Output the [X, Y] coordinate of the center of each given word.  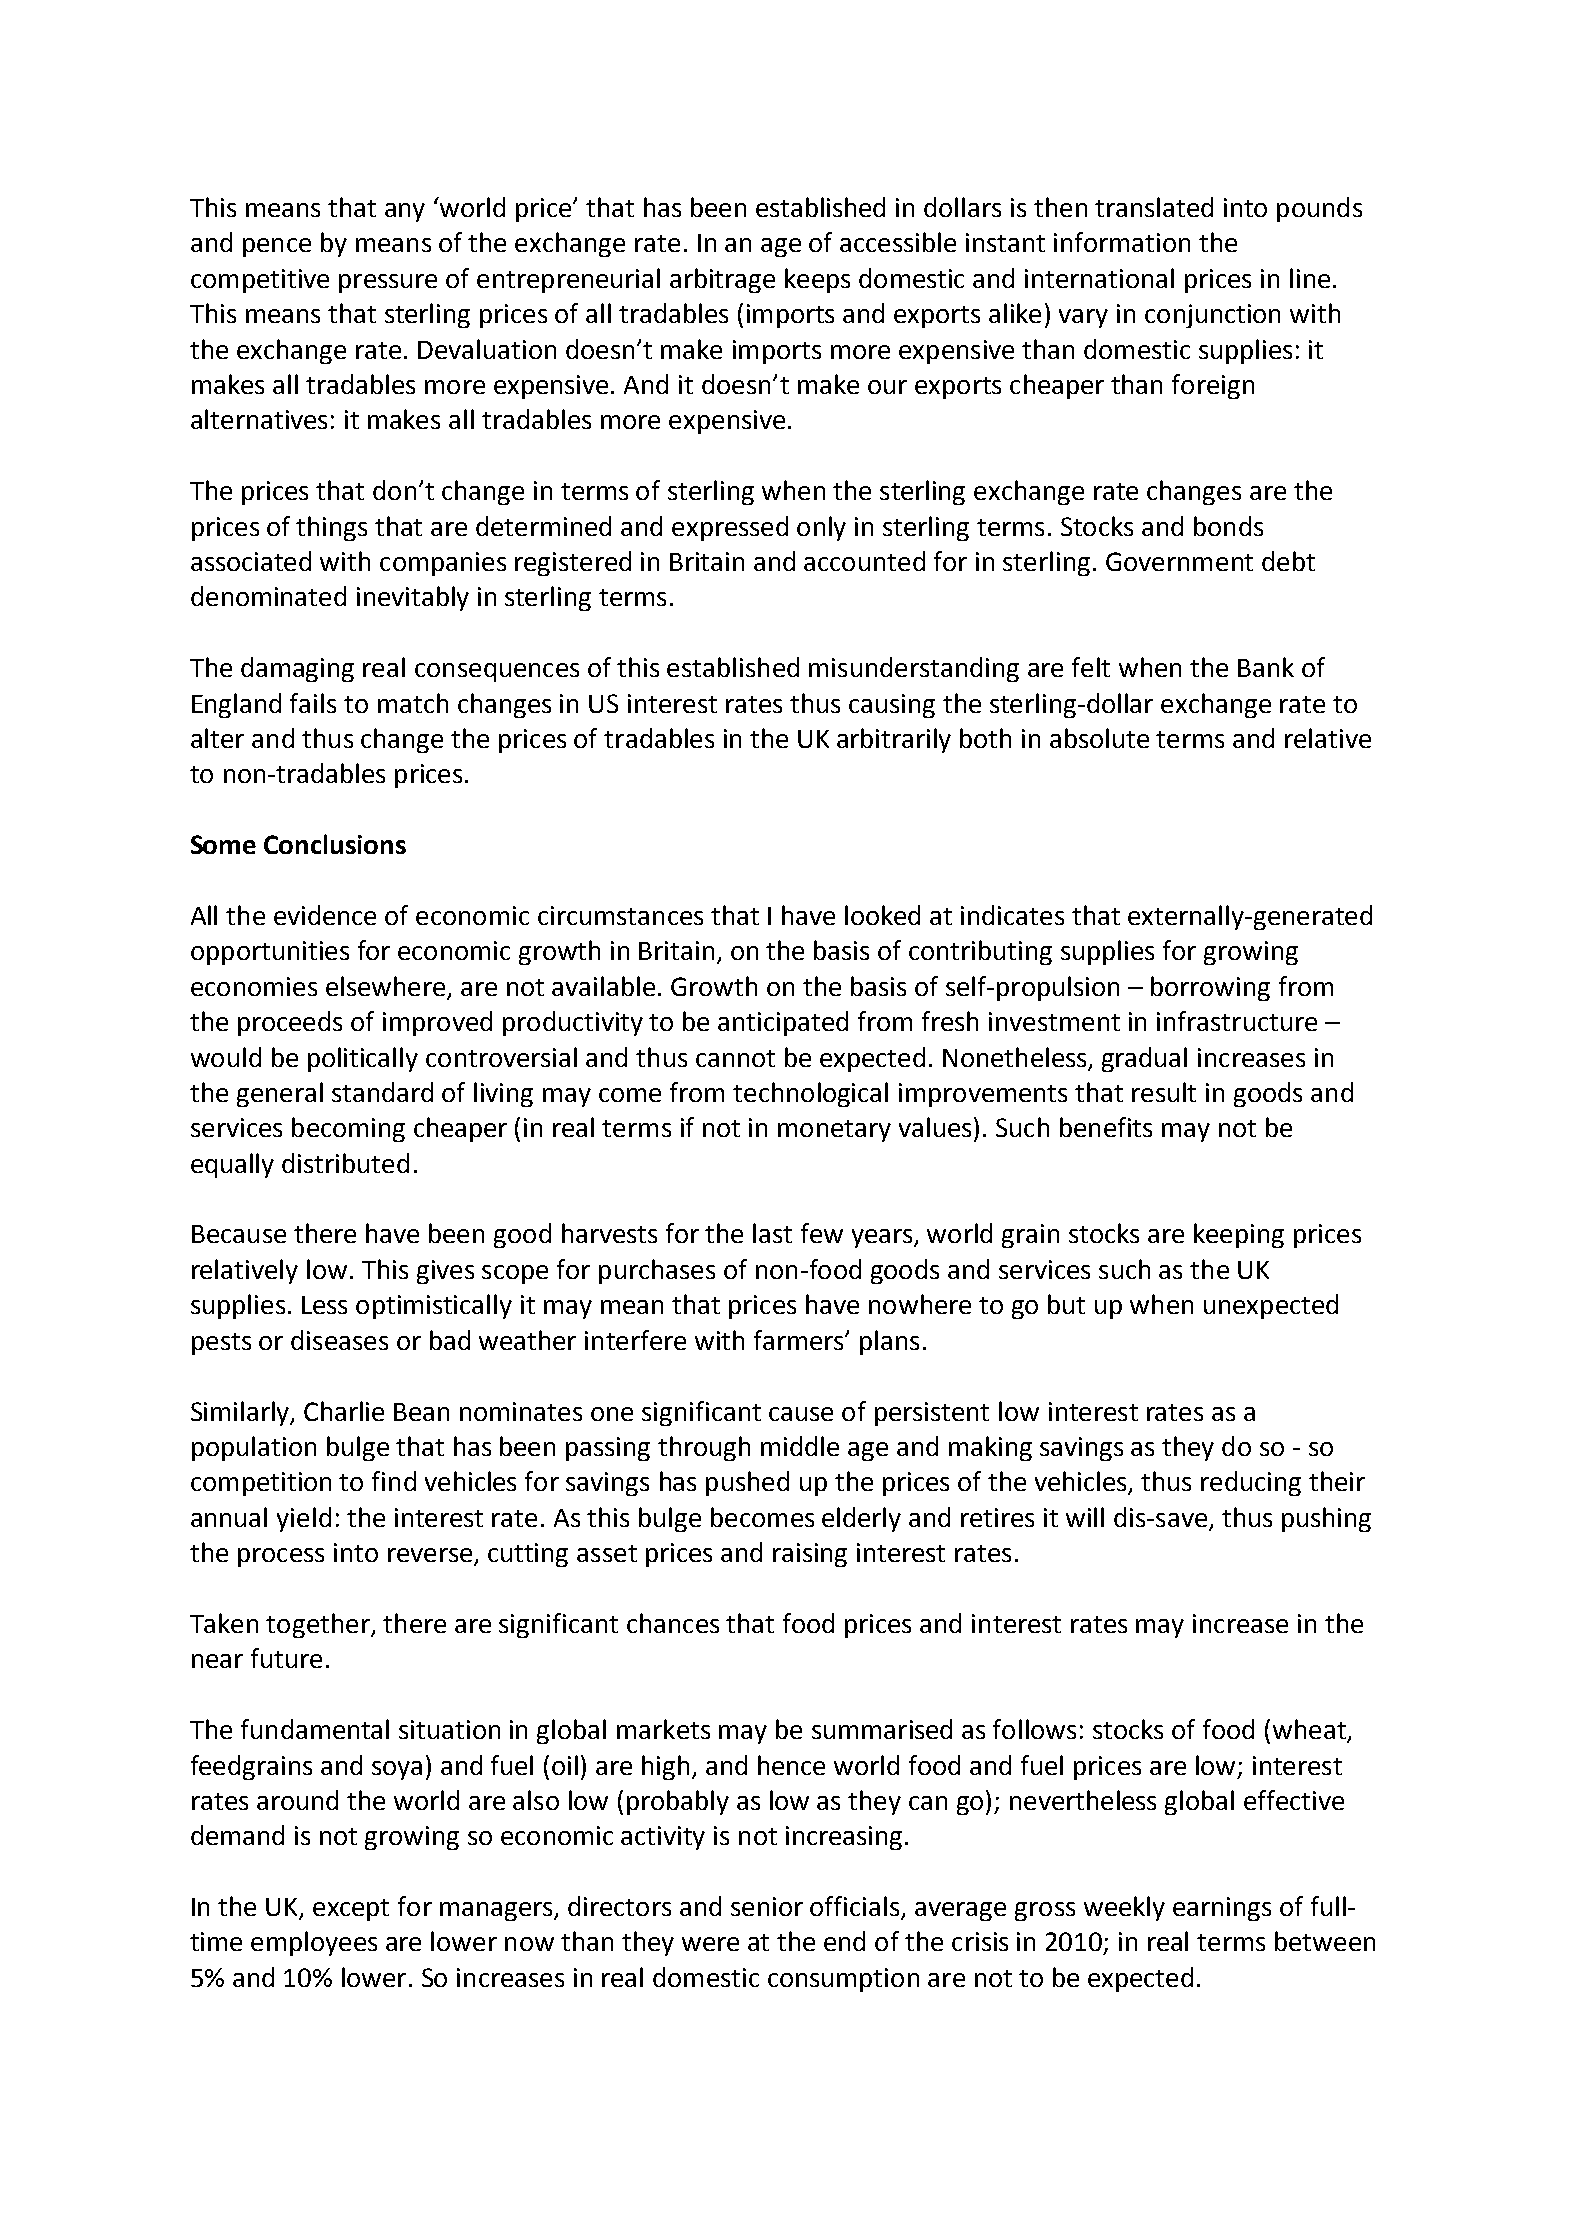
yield [304, 1519]
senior [767, 1906]
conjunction [1212, 316]
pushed [747, 1483]
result [1164, 1092]
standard [382, 1092]
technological [810, 1094]
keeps [817, 280]
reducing [1251, 1483]
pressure [388, 283]
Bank [1266, 667]
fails [313, 703]
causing [892, 706]
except [351, 1910]
